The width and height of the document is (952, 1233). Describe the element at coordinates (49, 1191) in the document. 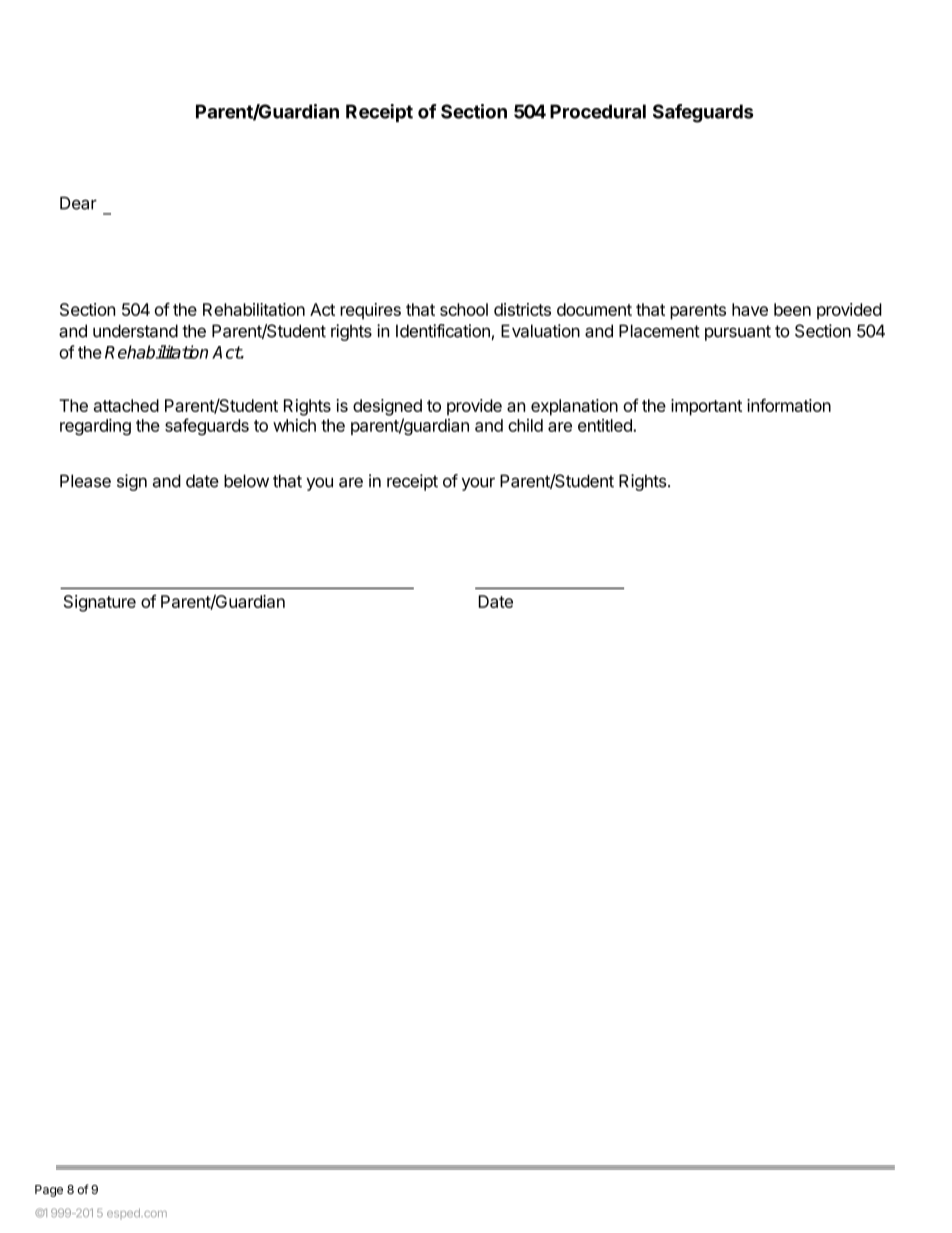

I see `Page` at that location.
